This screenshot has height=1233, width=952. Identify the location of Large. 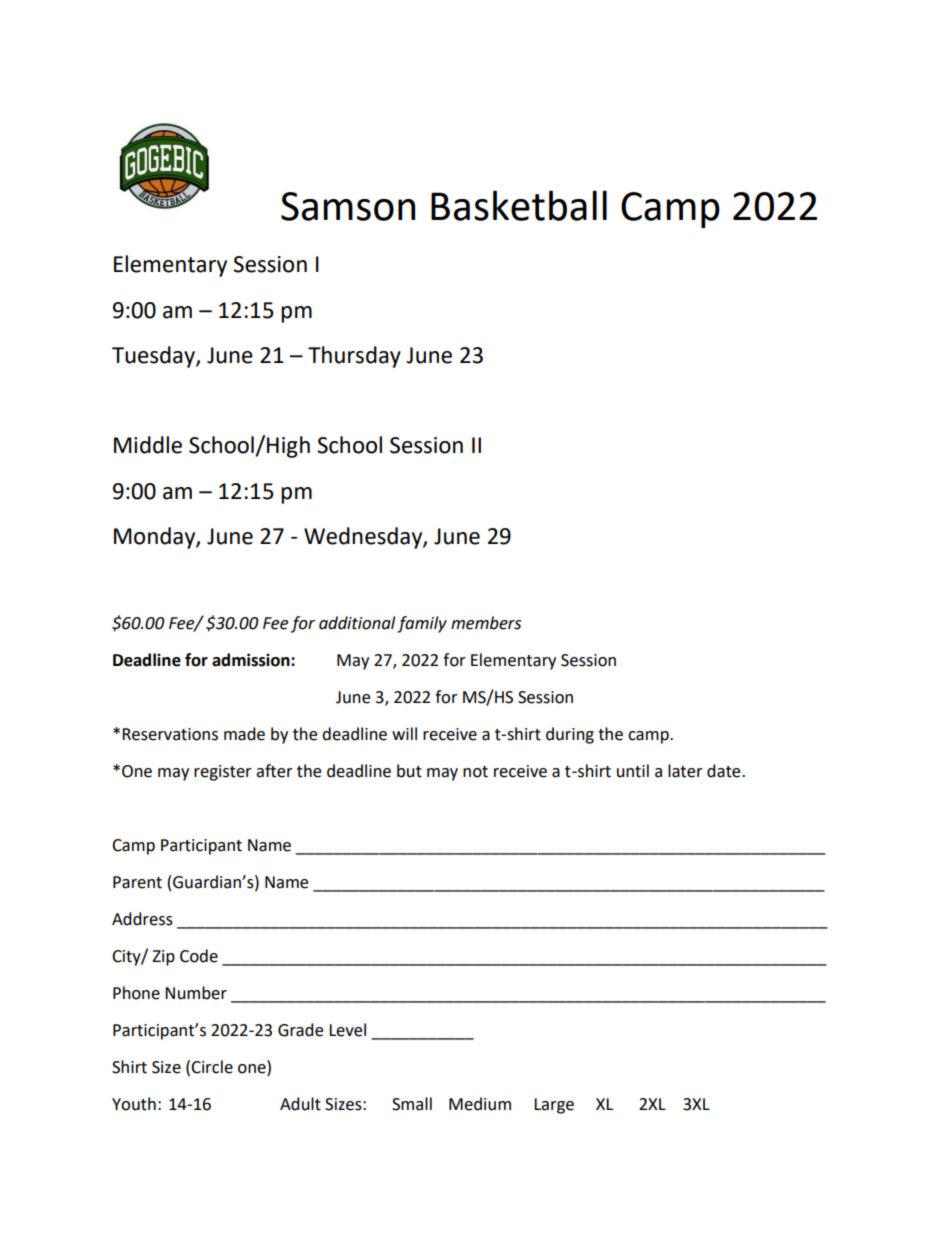
(554, 1106).
